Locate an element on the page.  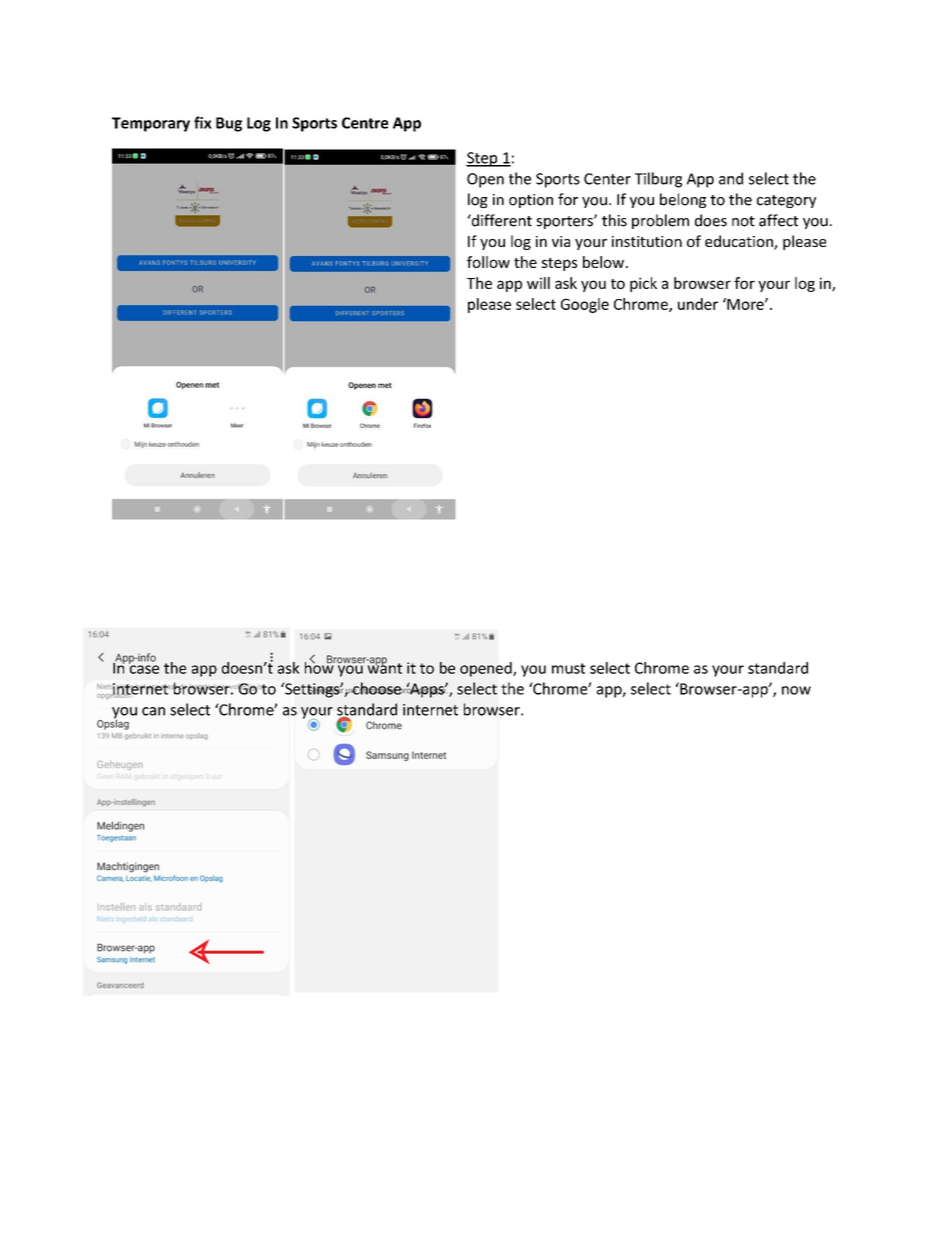
Google is located at coordinates (585, 305).
